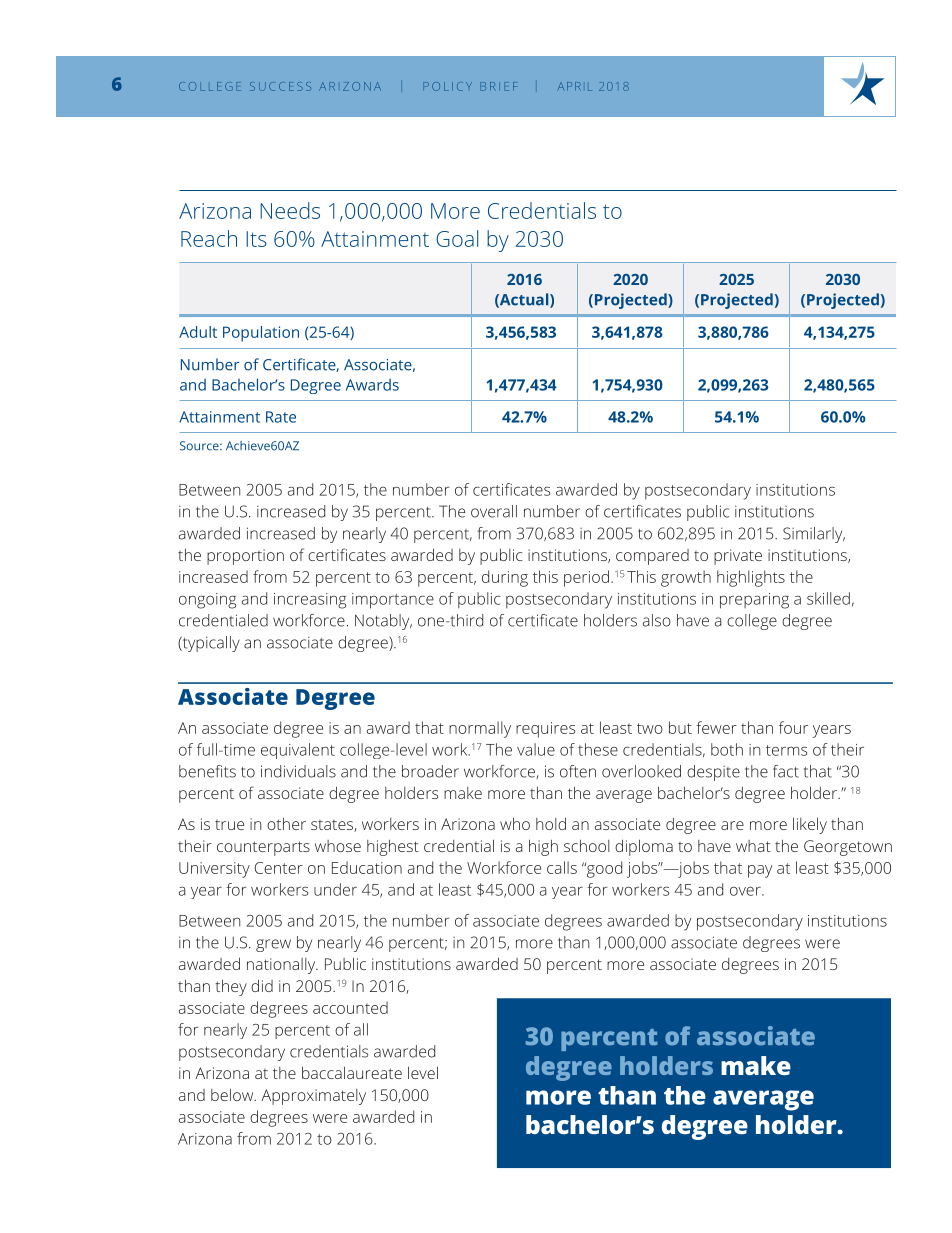 This screenshot has height=1233, width=952. Describe the element at coordinates (498, 86) in the screenshot. I see `BRIEF` at that location.
